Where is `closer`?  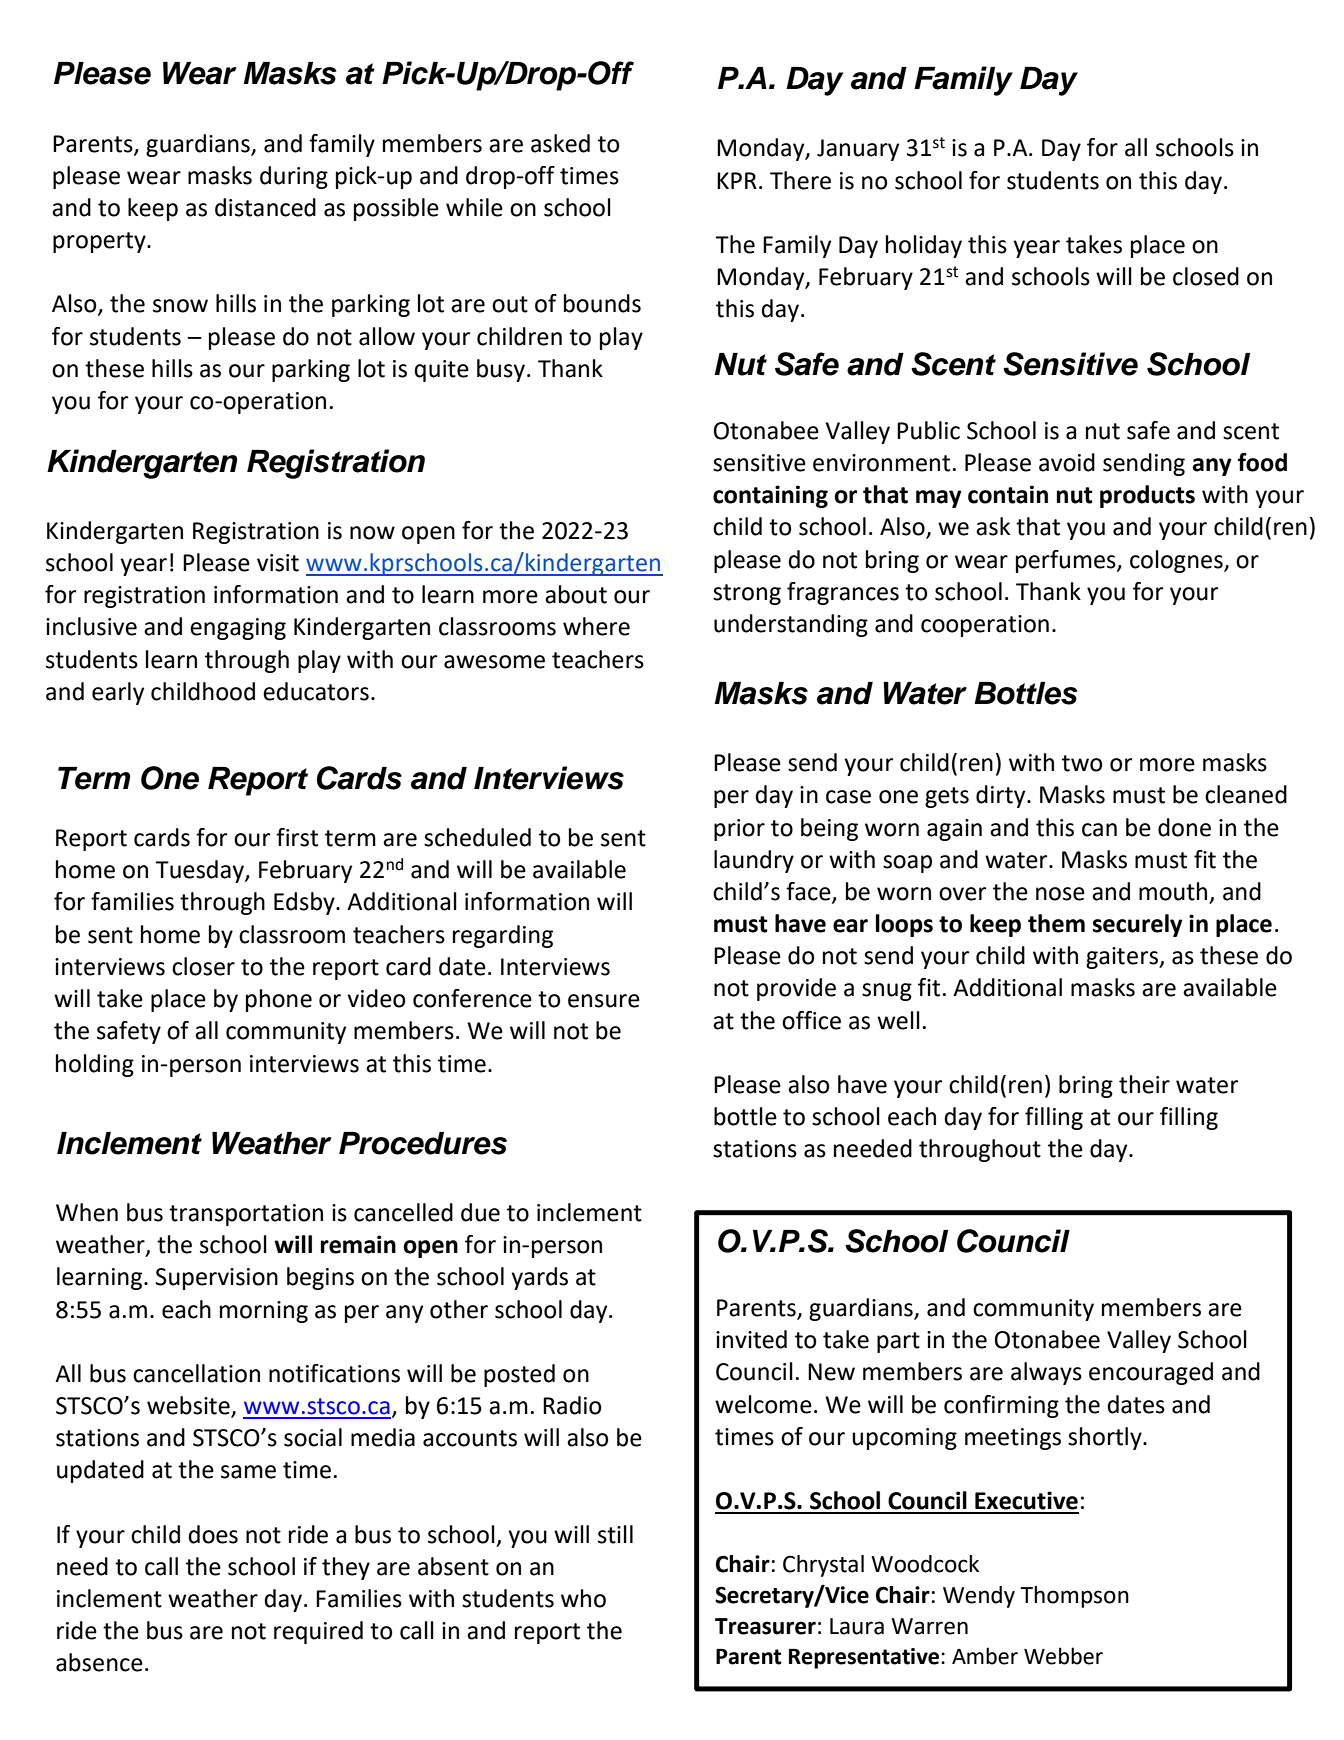 closer is located at coordinates (203, 966).
